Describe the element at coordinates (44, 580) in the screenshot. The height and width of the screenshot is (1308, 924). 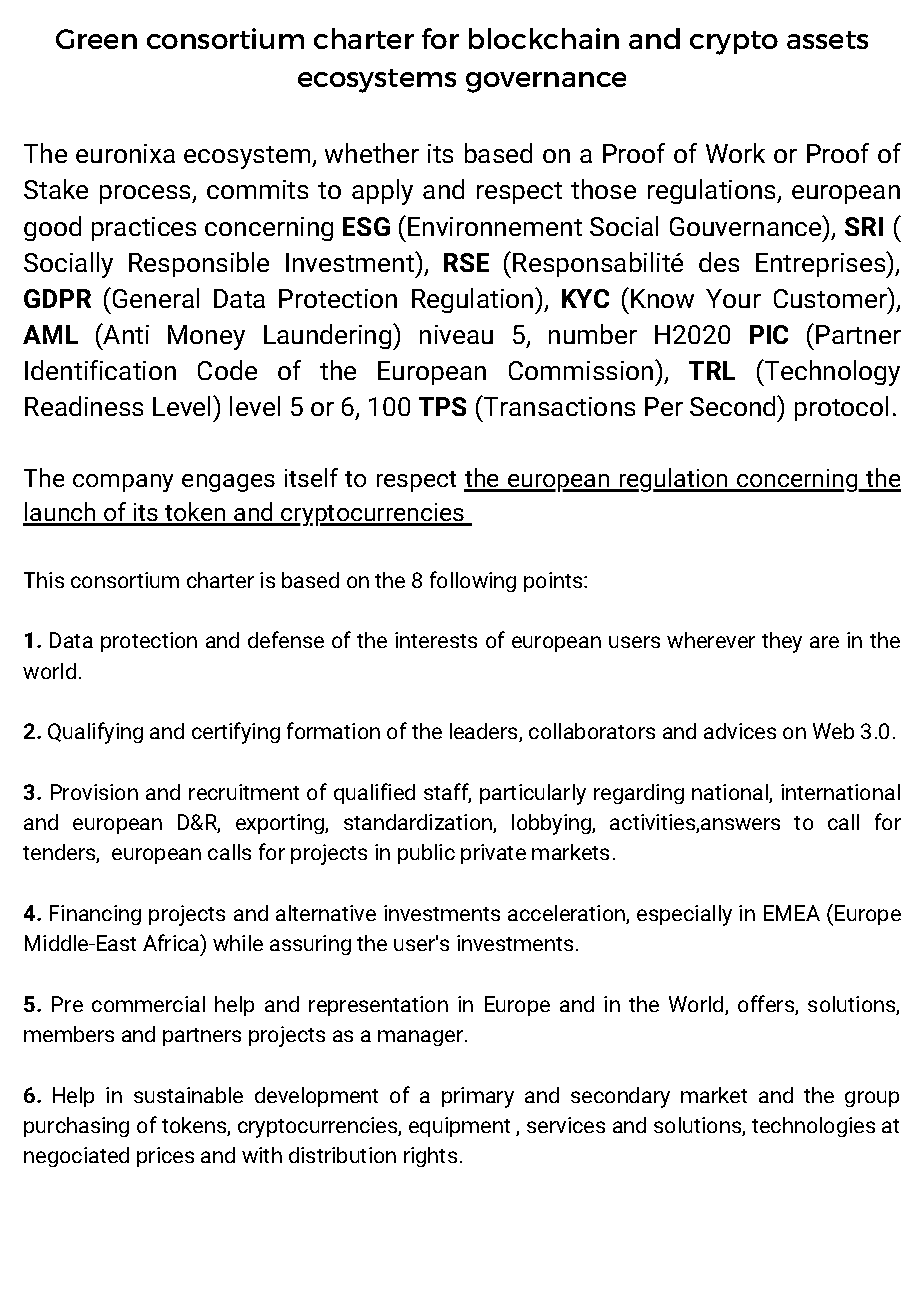
I see `This` at that location.
